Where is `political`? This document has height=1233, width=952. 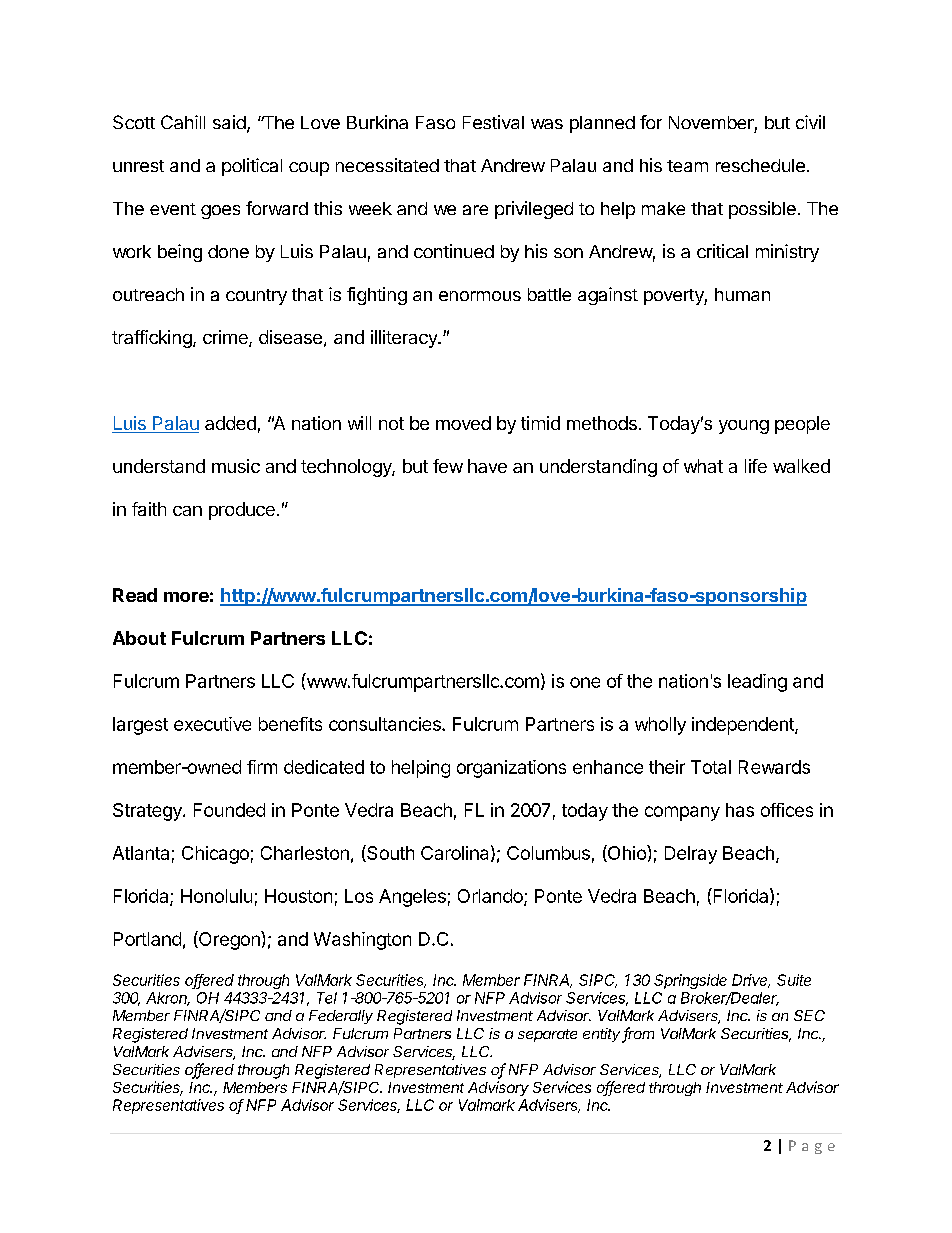
political is located at coordinates (252, 167).
